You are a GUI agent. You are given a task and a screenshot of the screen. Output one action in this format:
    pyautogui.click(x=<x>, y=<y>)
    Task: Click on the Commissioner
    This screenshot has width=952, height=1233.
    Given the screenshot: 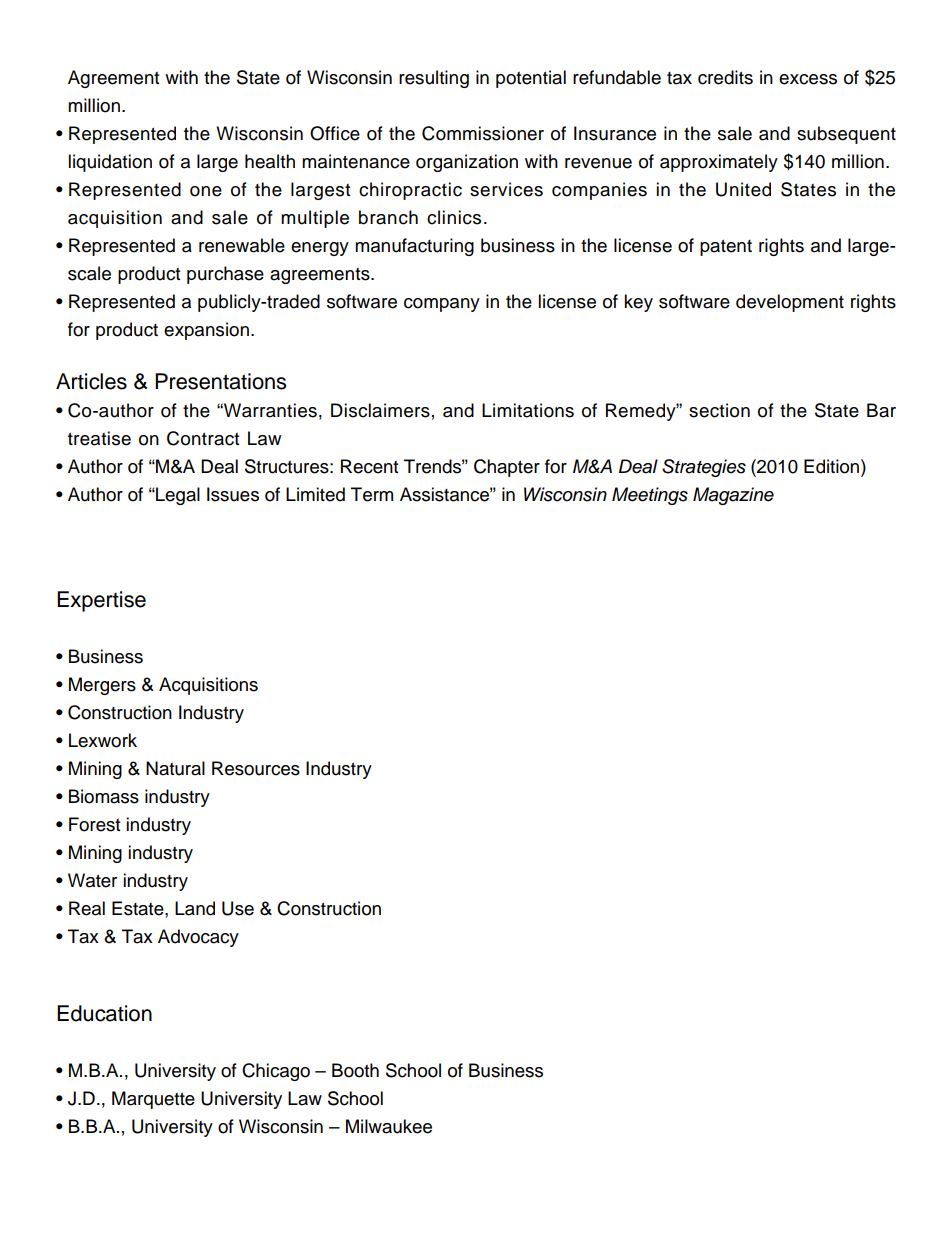 What is the action you would take?
    pyautogui.click(x=483, y=133)
